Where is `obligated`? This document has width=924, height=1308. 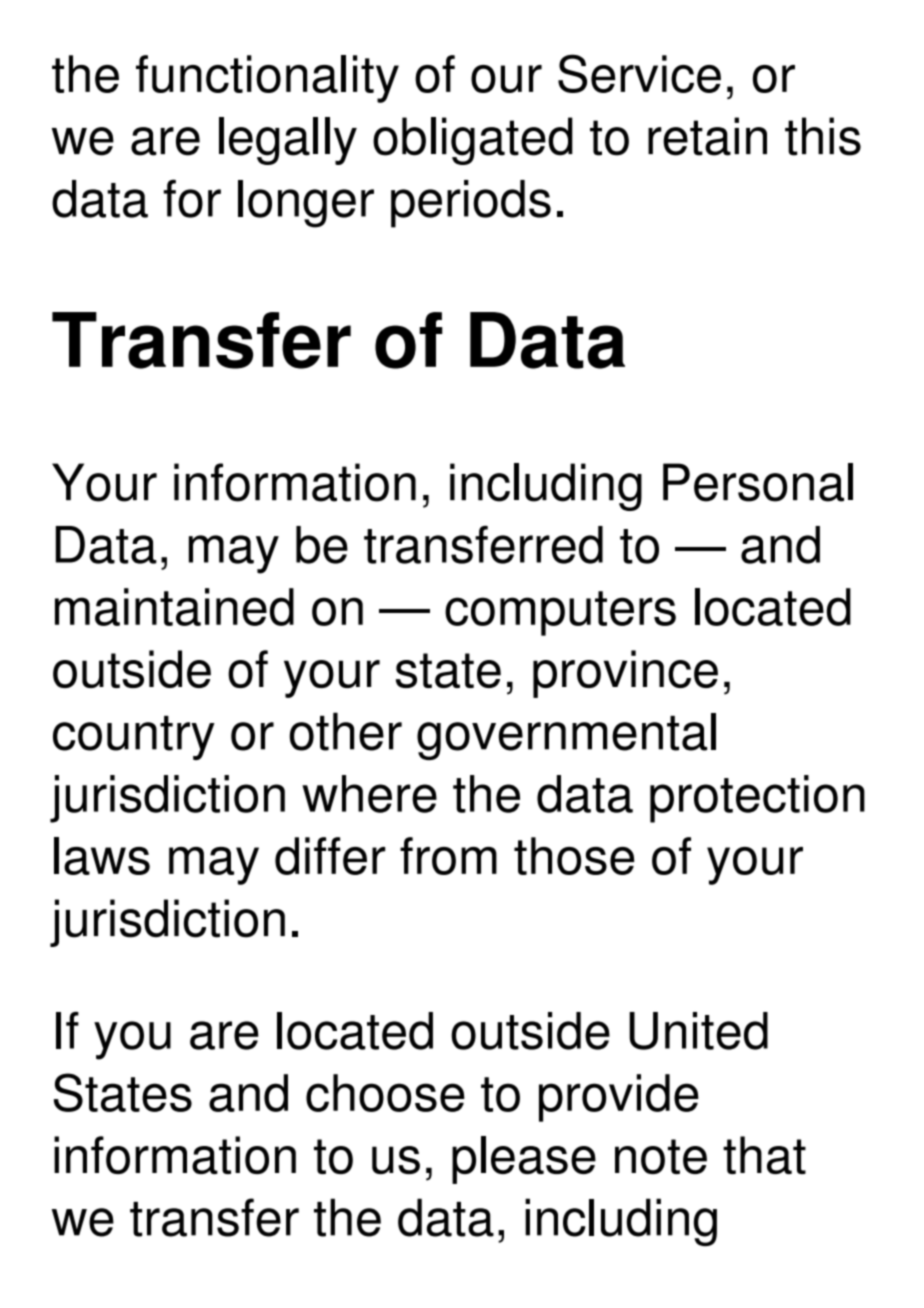 obligated is located at coordinates (473, 141).
